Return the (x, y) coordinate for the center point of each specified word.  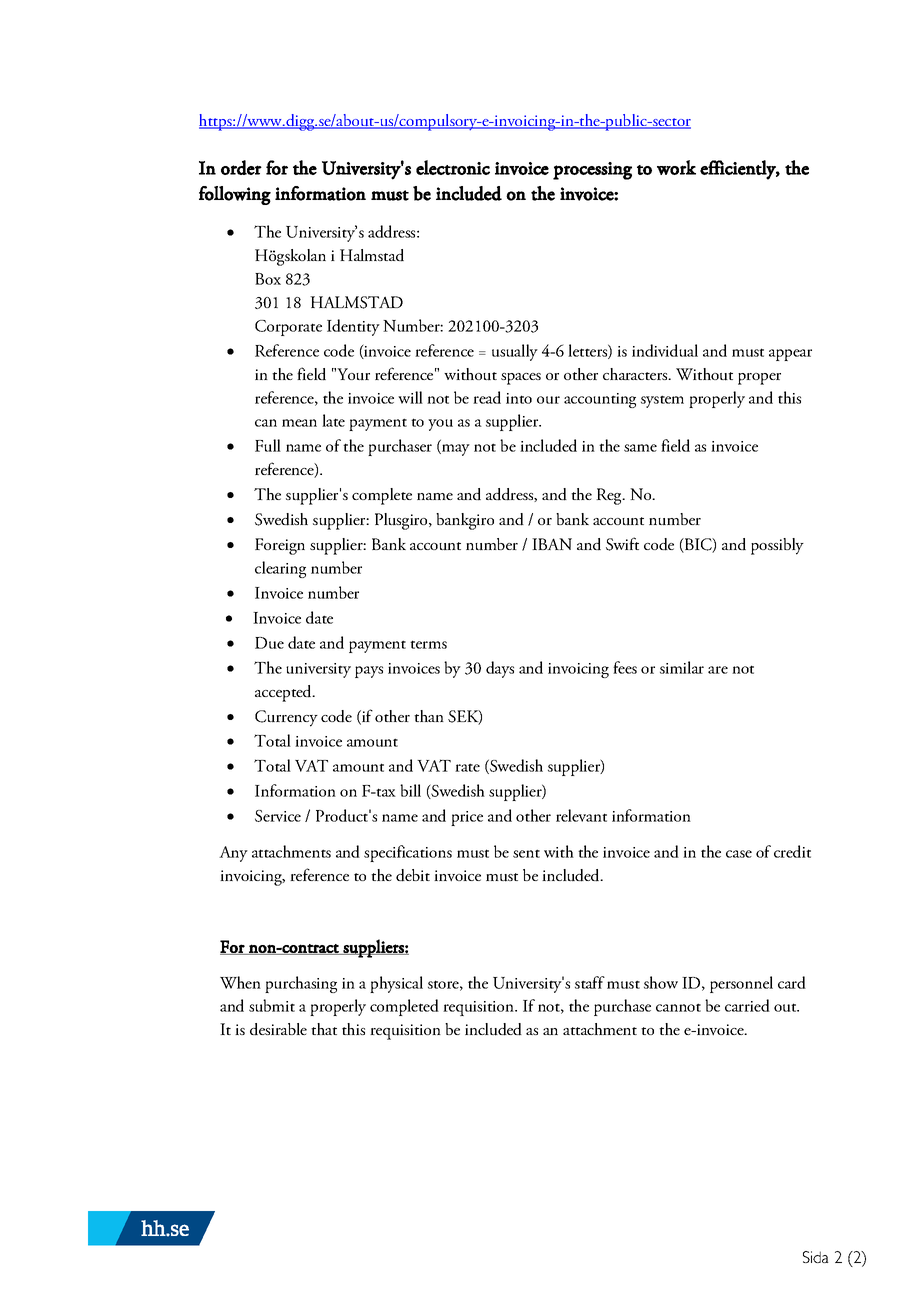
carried (747, 1005)
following (235, 195)
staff (590, 982)
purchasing (301, 984)
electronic (453, 167)
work (676, 167)
